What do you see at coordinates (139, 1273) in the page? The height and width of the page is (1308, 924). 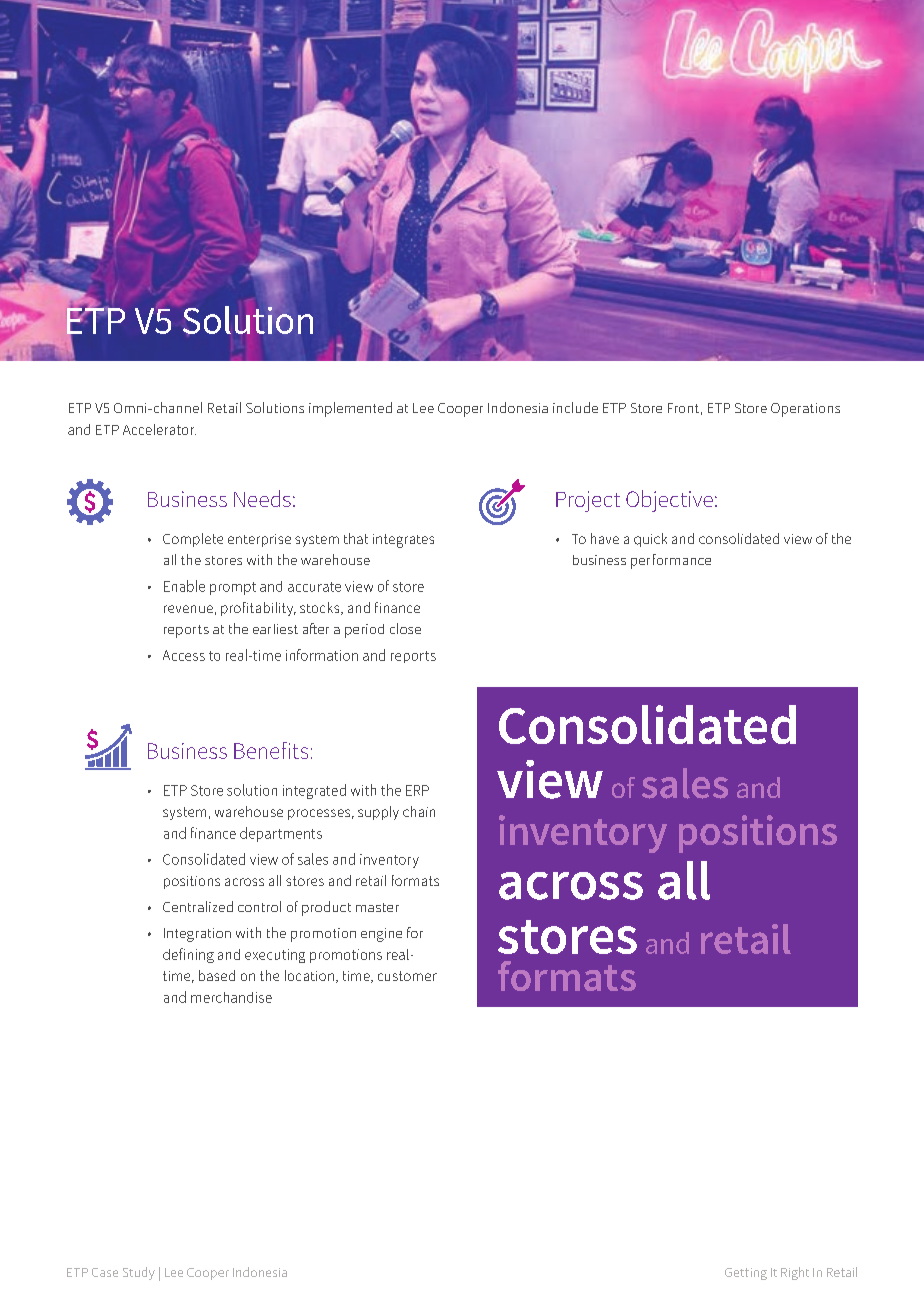 I see `Study` at bounding box center [139, 1273].
